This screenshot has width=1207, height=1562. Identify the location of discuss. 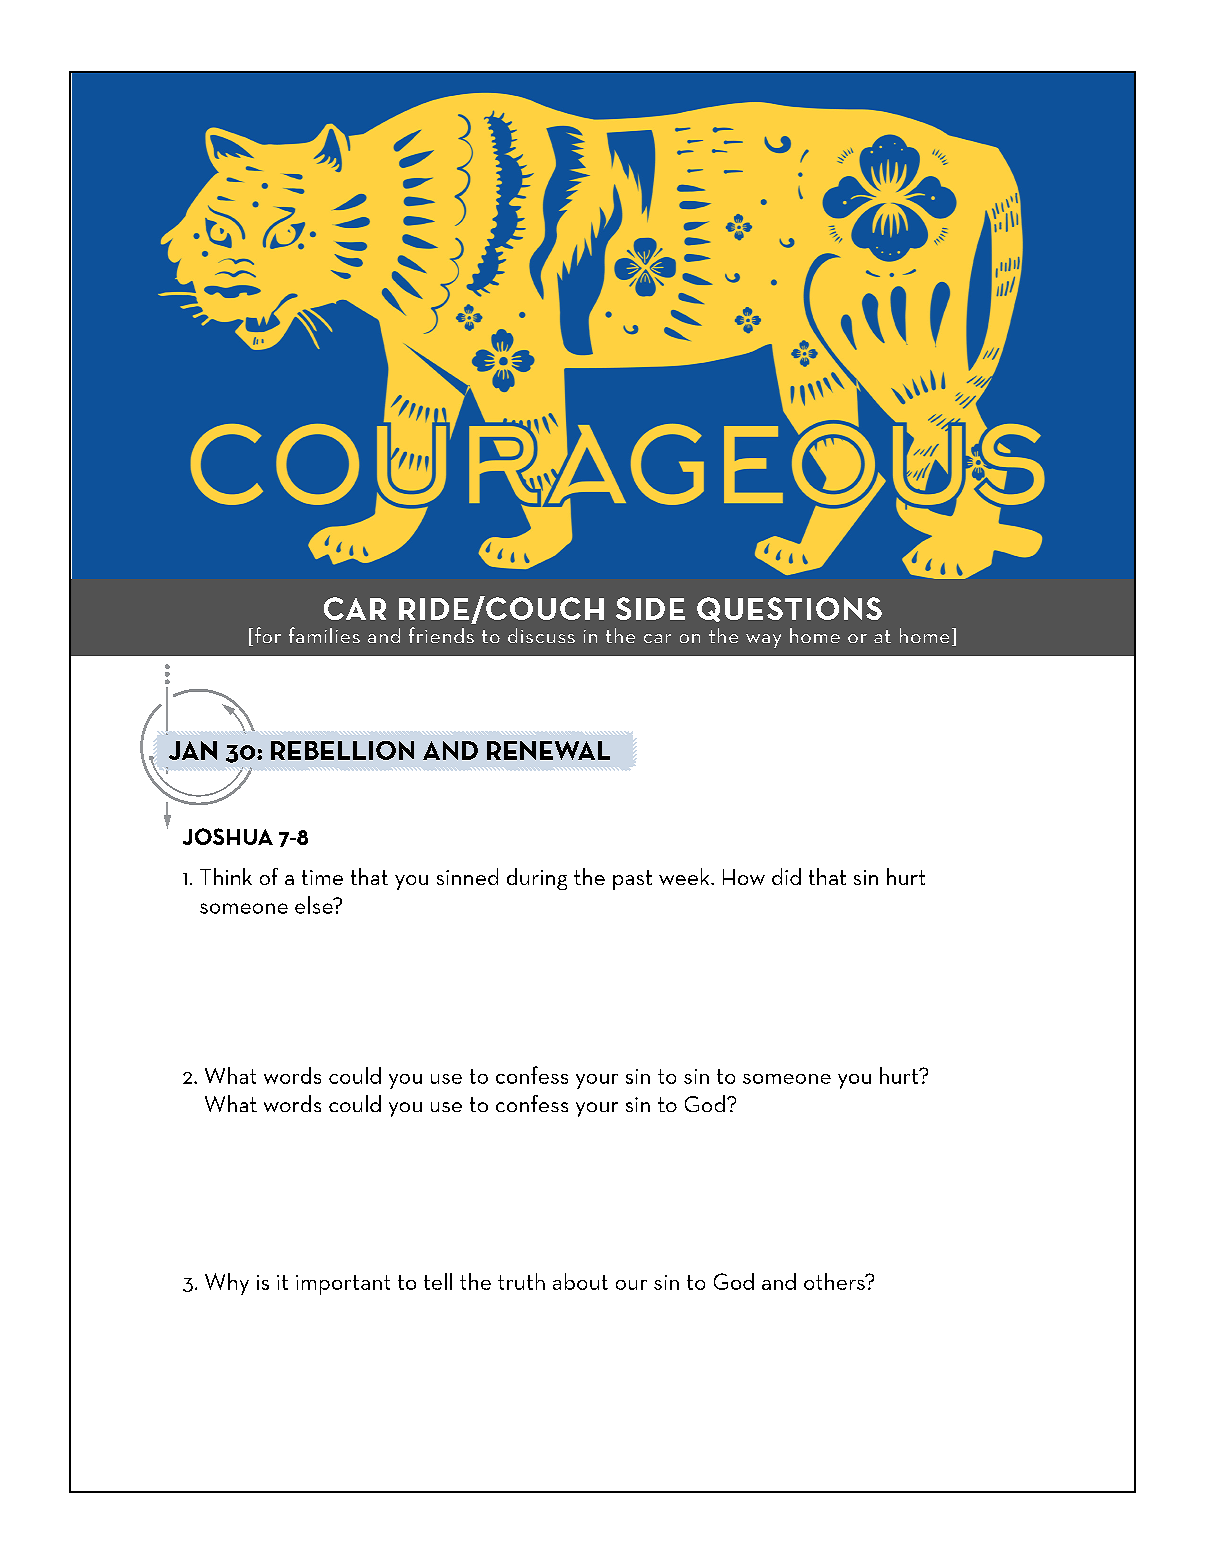
(541, 635).
